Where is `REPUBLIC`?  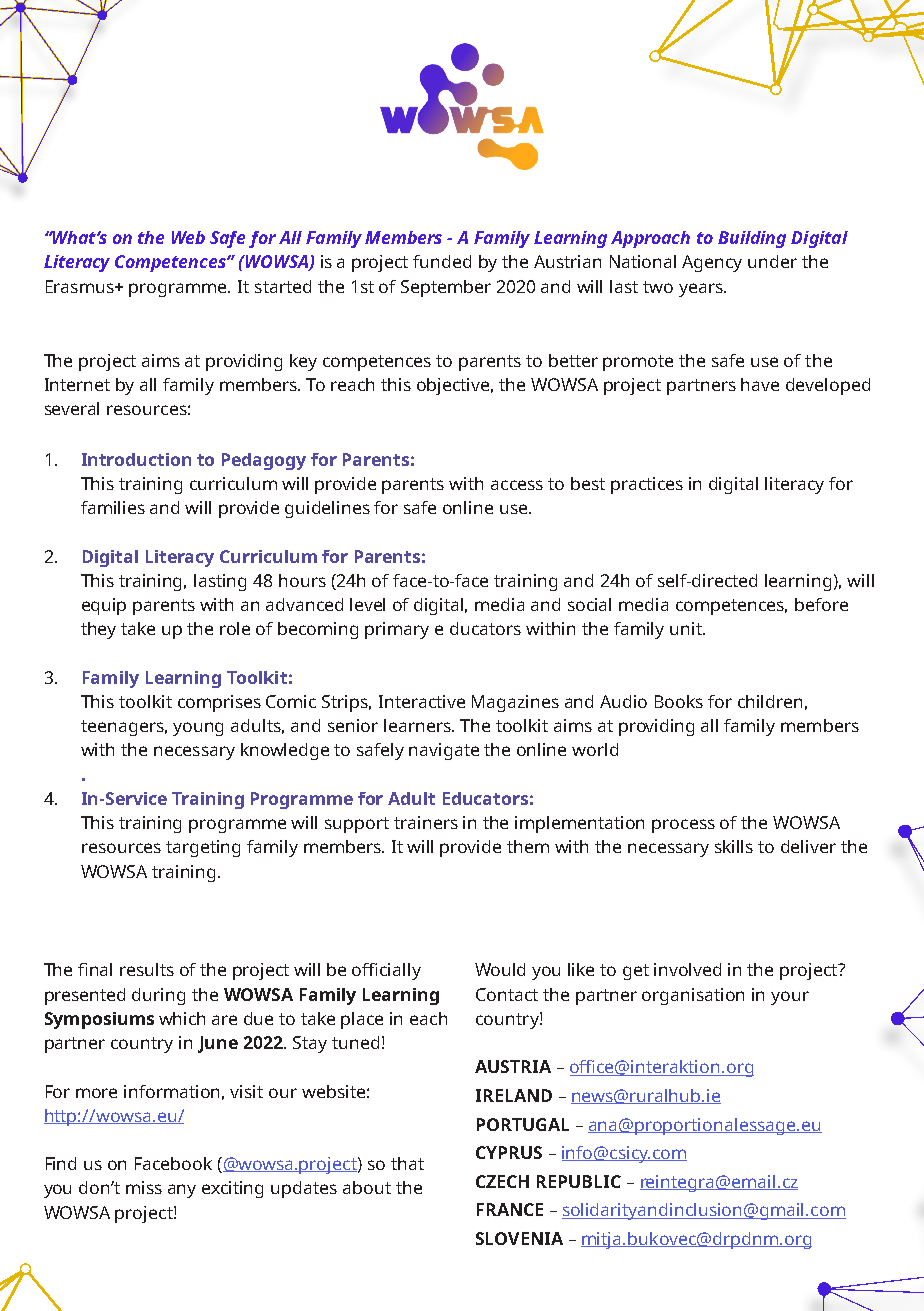
REPUBLIC is located at coordinates (579, 1181).
